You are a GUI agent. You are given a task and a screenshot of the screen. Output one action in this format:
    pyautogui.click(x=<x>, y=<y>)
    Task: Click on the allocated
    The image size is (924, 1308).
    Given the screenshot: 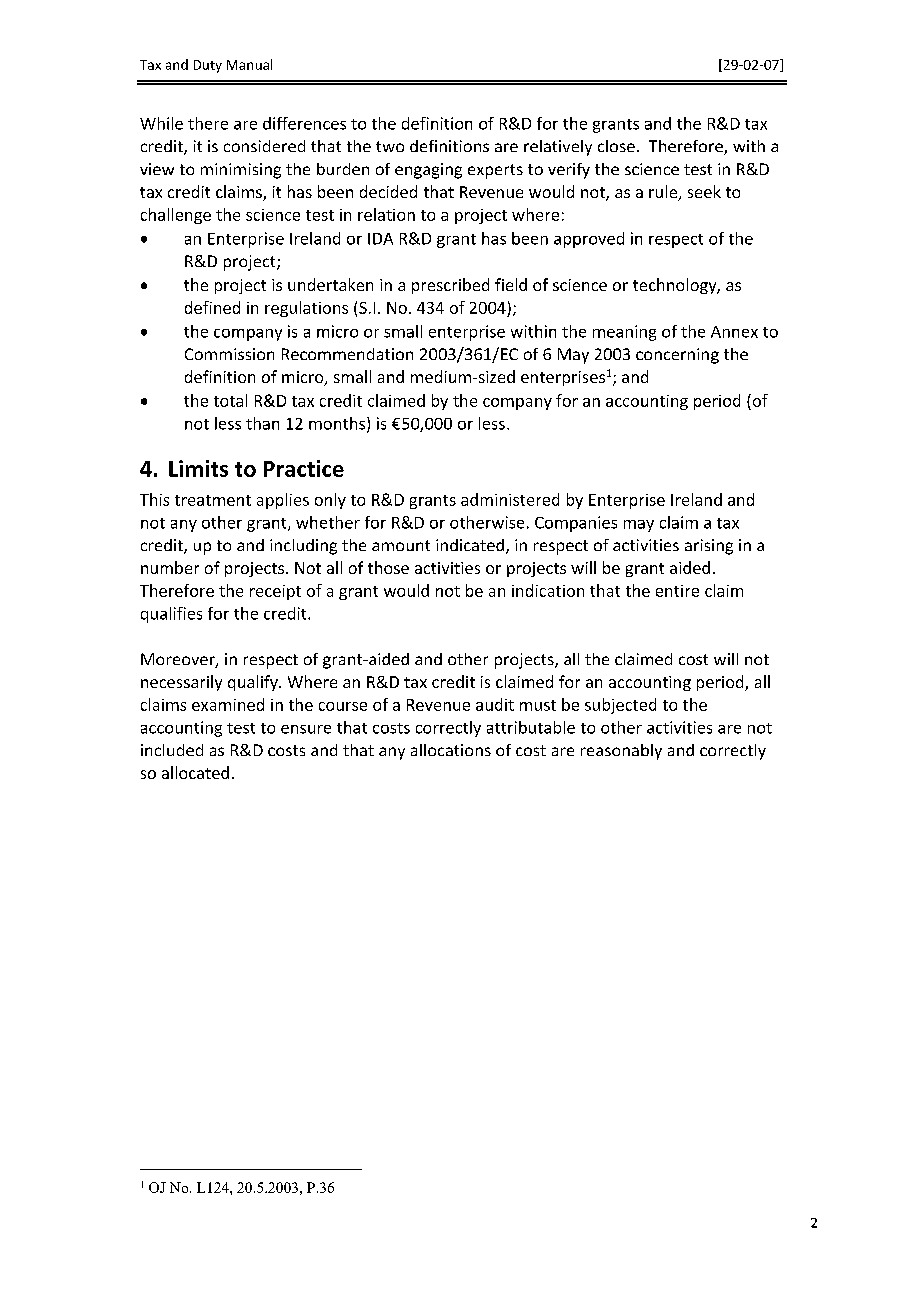 What is the action you would take?
    pyautogui.click(x=195, y=772)
